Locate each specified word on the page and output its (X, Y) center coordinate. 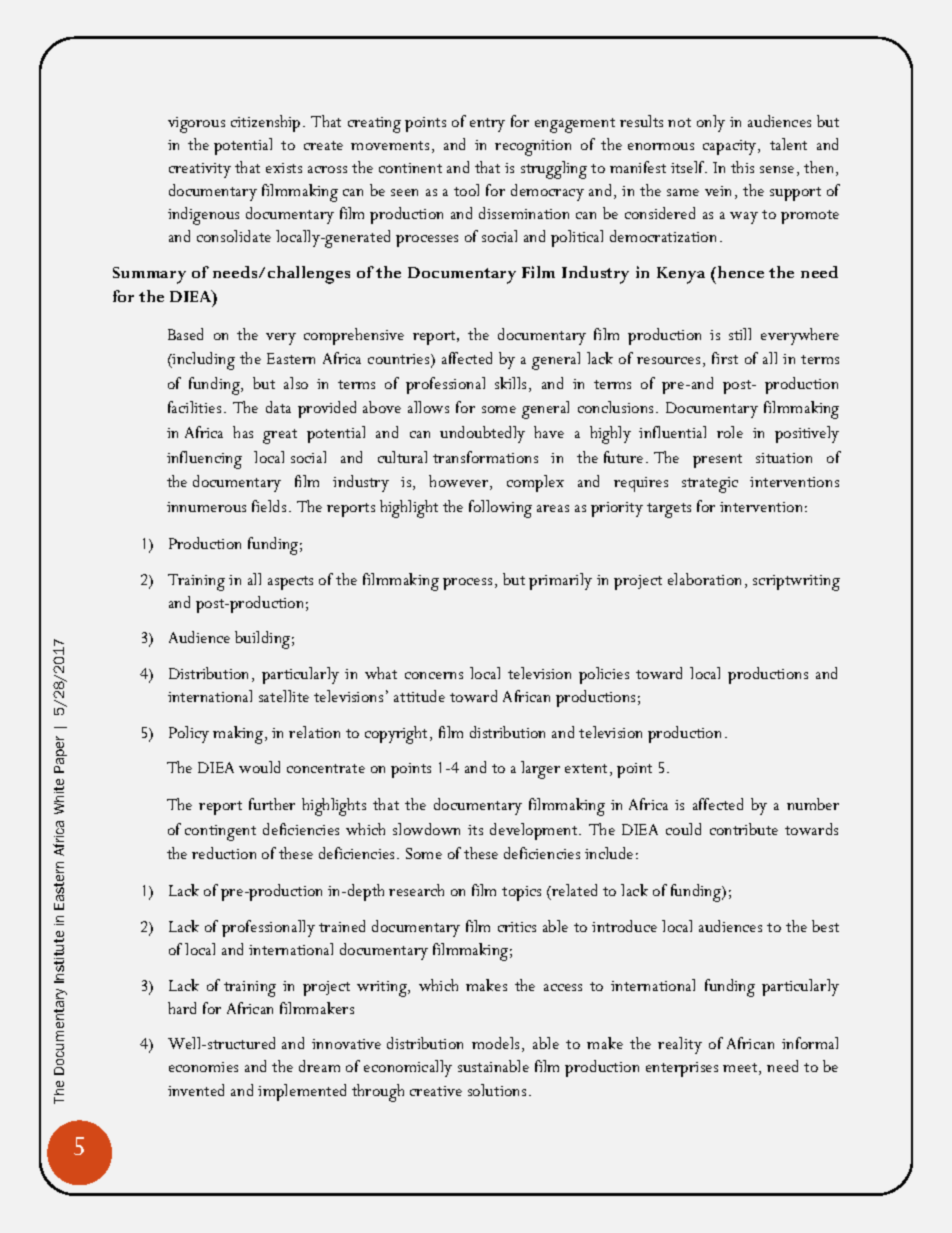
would (259, 767)
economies (203, 1067)
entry (487, 125)
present (717, 461)
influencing (204, 460)
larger (540, 770)
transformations (485, 457)
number (813, 804)
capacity (731, 147)
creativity (200, 170)
